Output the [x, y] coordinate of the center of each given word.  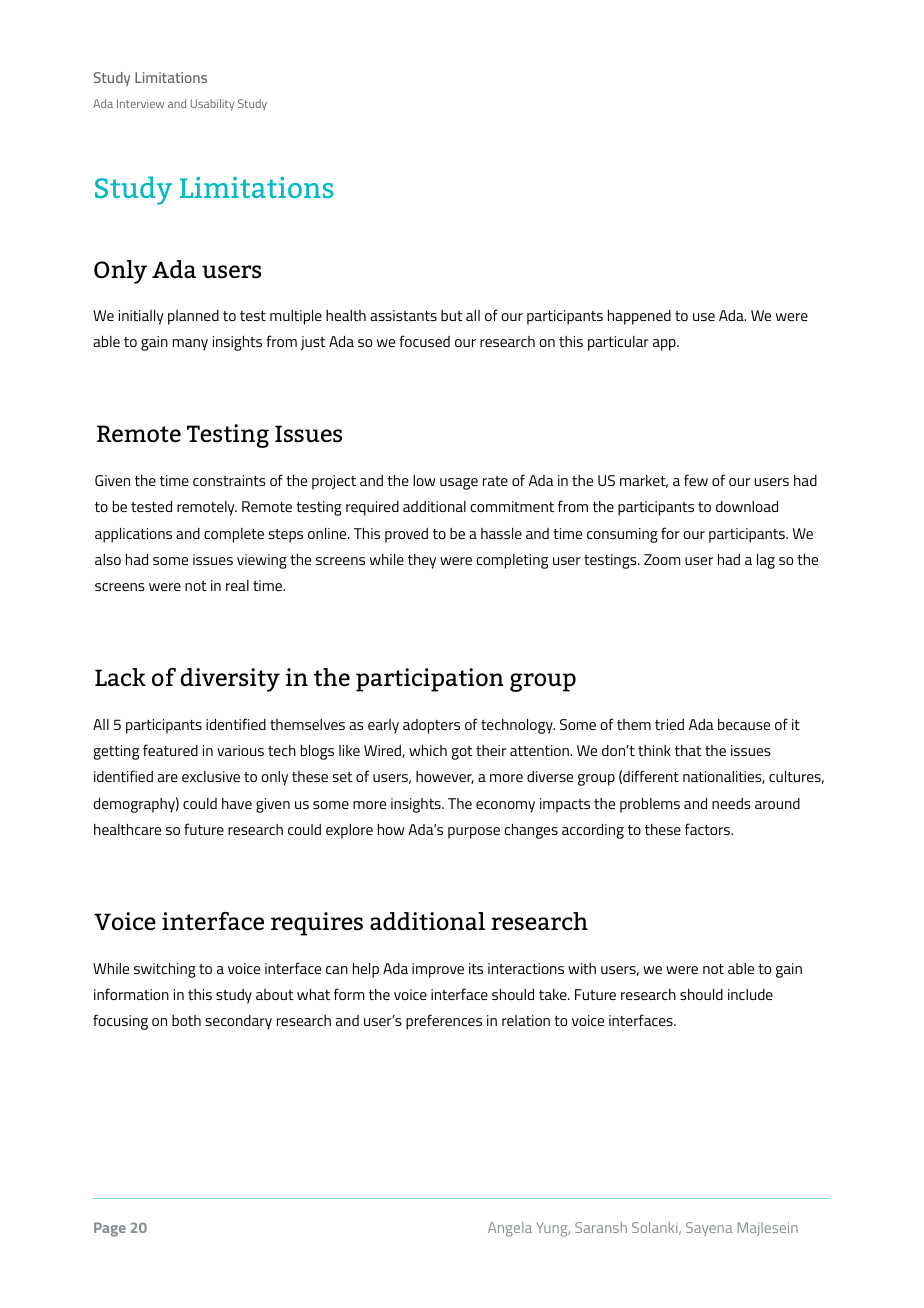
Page [110, 1229]
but [452, 315]
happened [639, 317]
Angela [510, 1229]
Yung [553, 1229]
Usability [212, 105]
